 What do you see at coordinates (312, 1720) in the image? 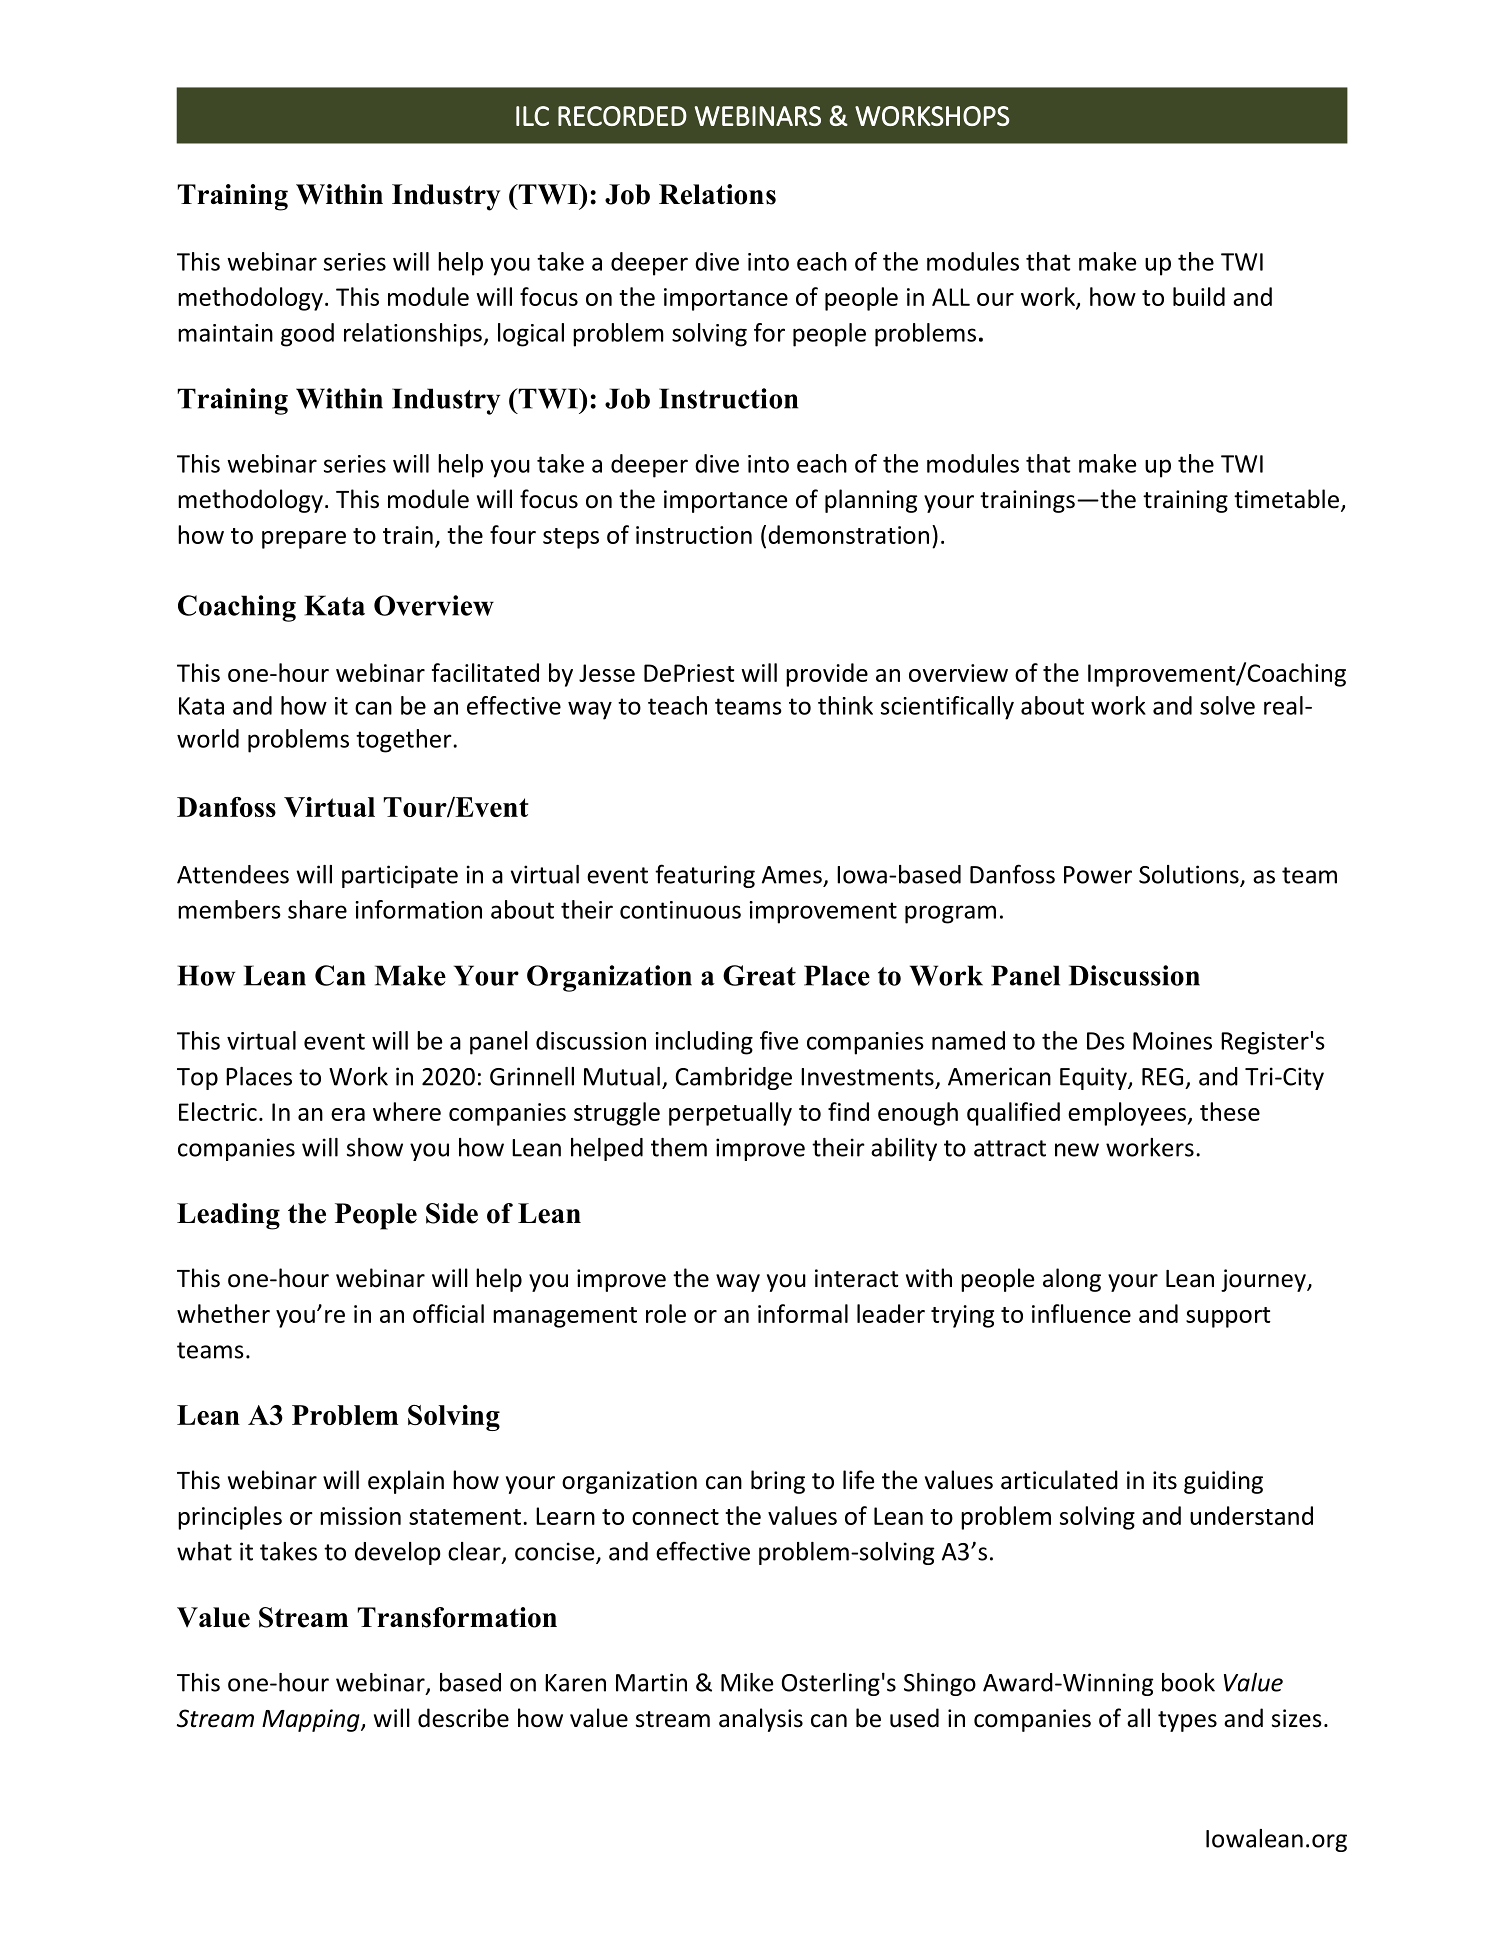
I see `Mapping` at bounding box center [312, 1720].
